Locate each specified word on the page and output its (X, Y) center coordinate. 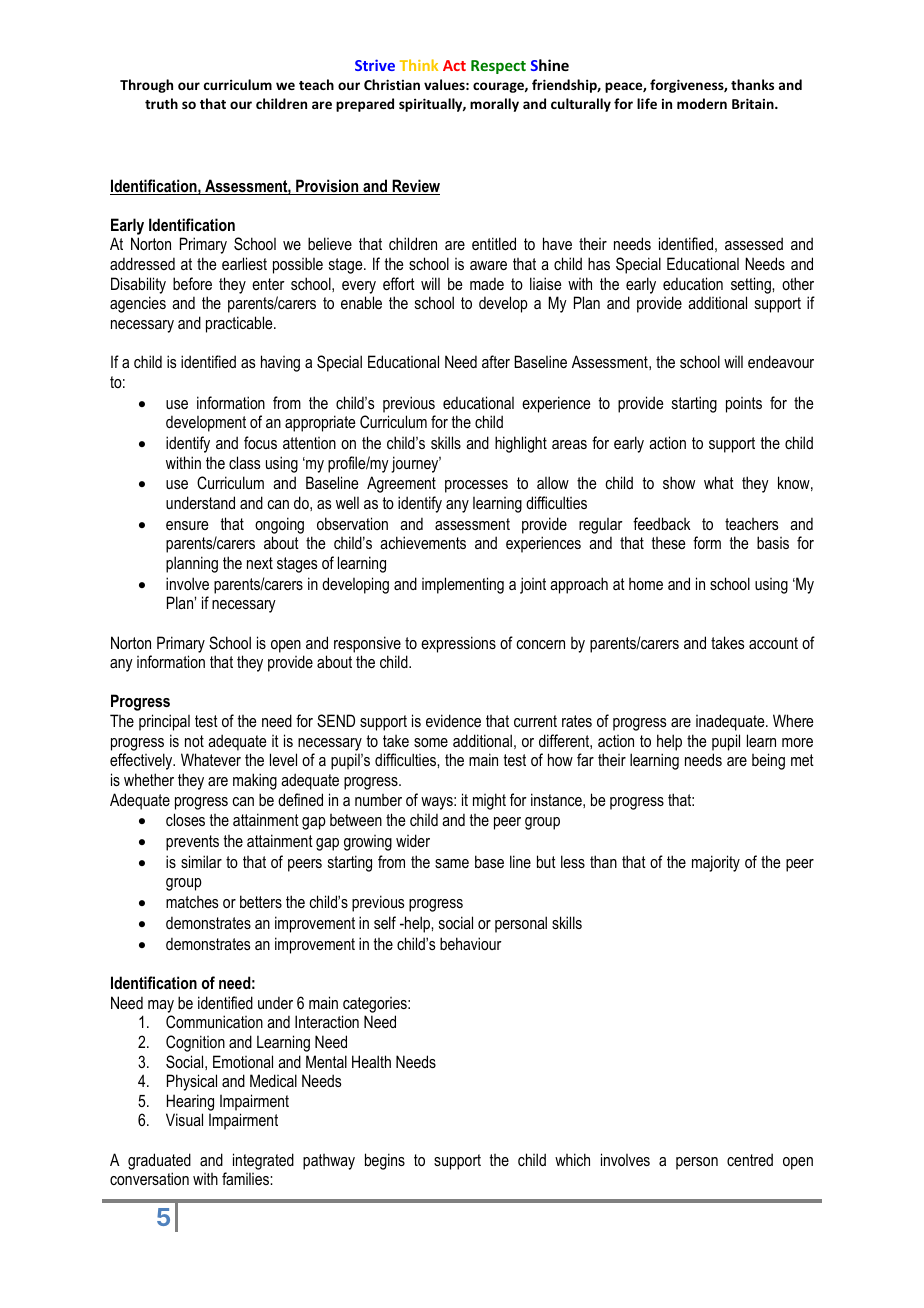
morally (494, 105)
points (744, 405)
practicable (240, 324)
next (260, 563)
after (496, 361)
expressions (458, 644)
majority (716, 863)
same (452, 863)
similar (201, 861)
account (773, 643)
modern (702, 103)
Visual (184, 1119)
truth (161, 103)
